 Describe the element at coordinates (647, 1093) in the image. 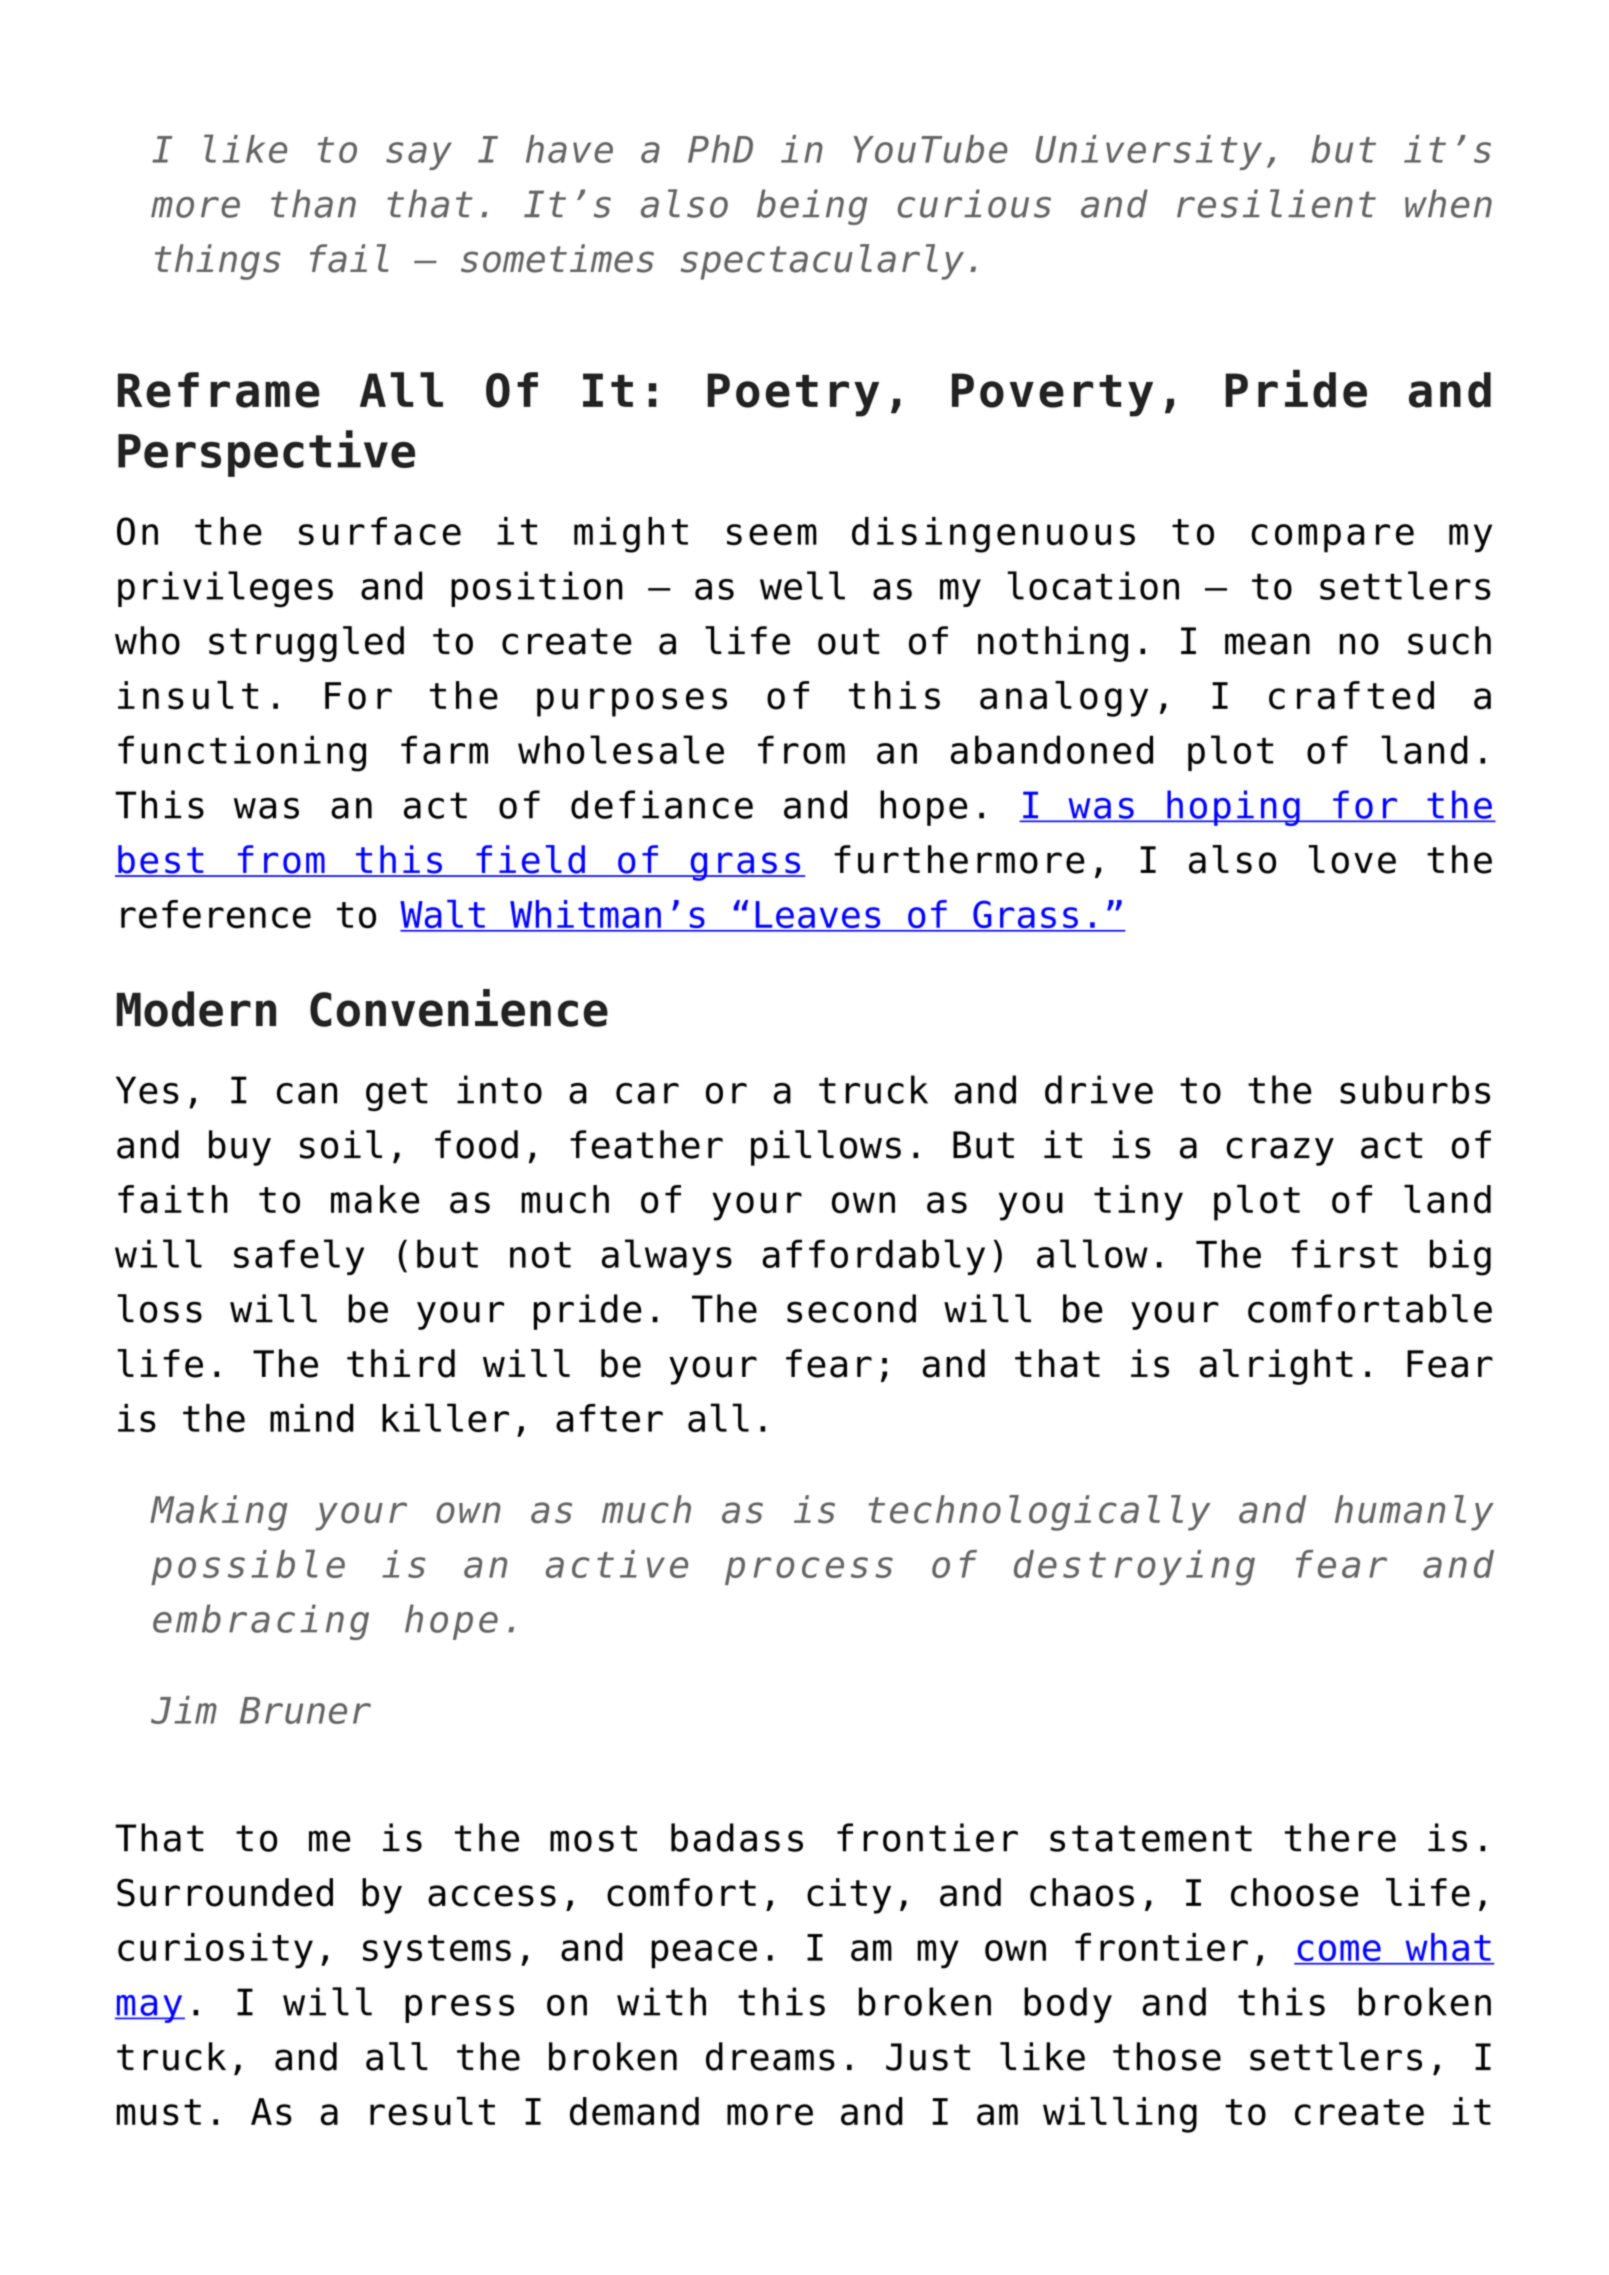

I see `car` at that location.
